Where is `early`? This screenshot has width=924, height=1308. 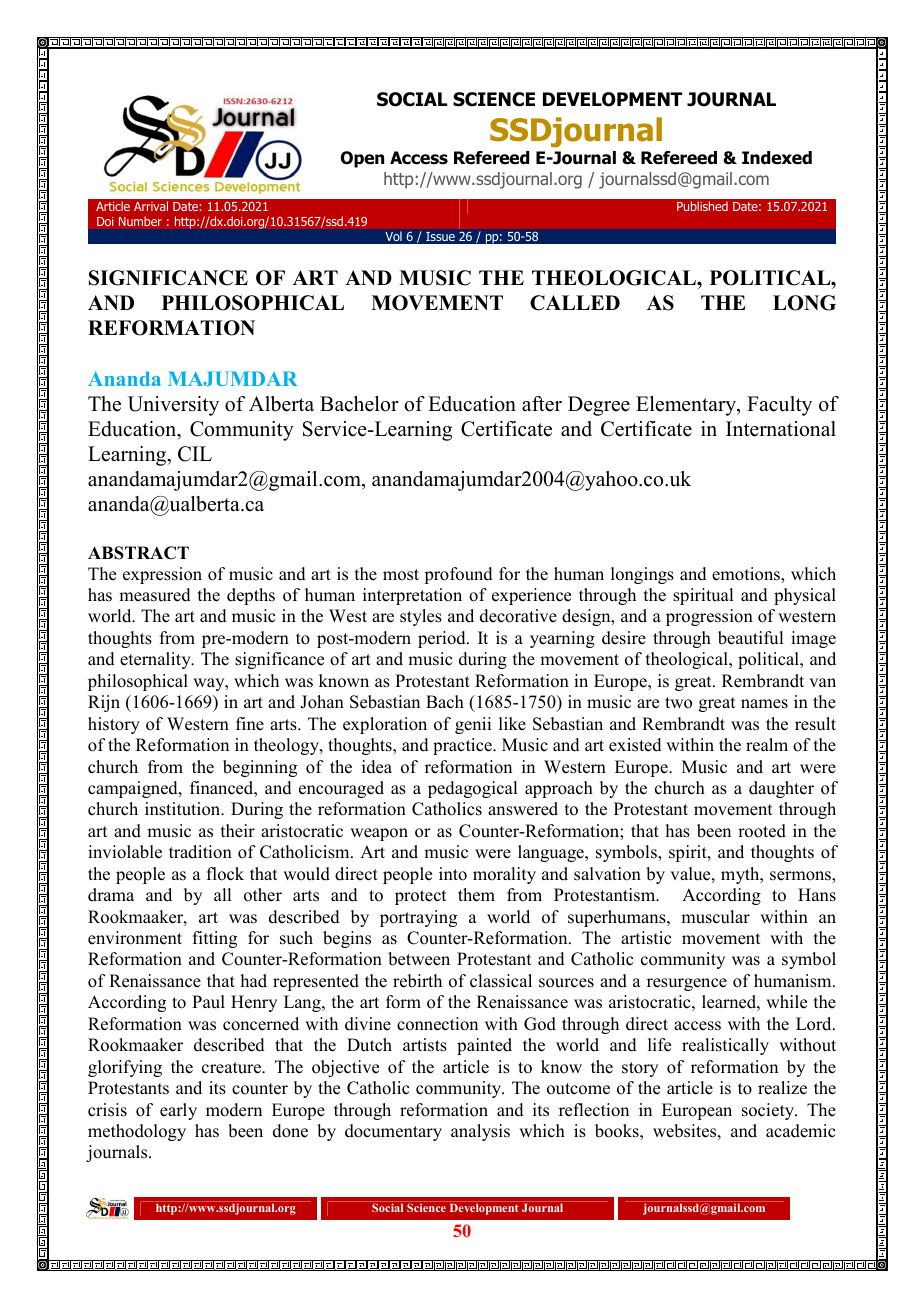 early is located at coordinates (178, 1111).
